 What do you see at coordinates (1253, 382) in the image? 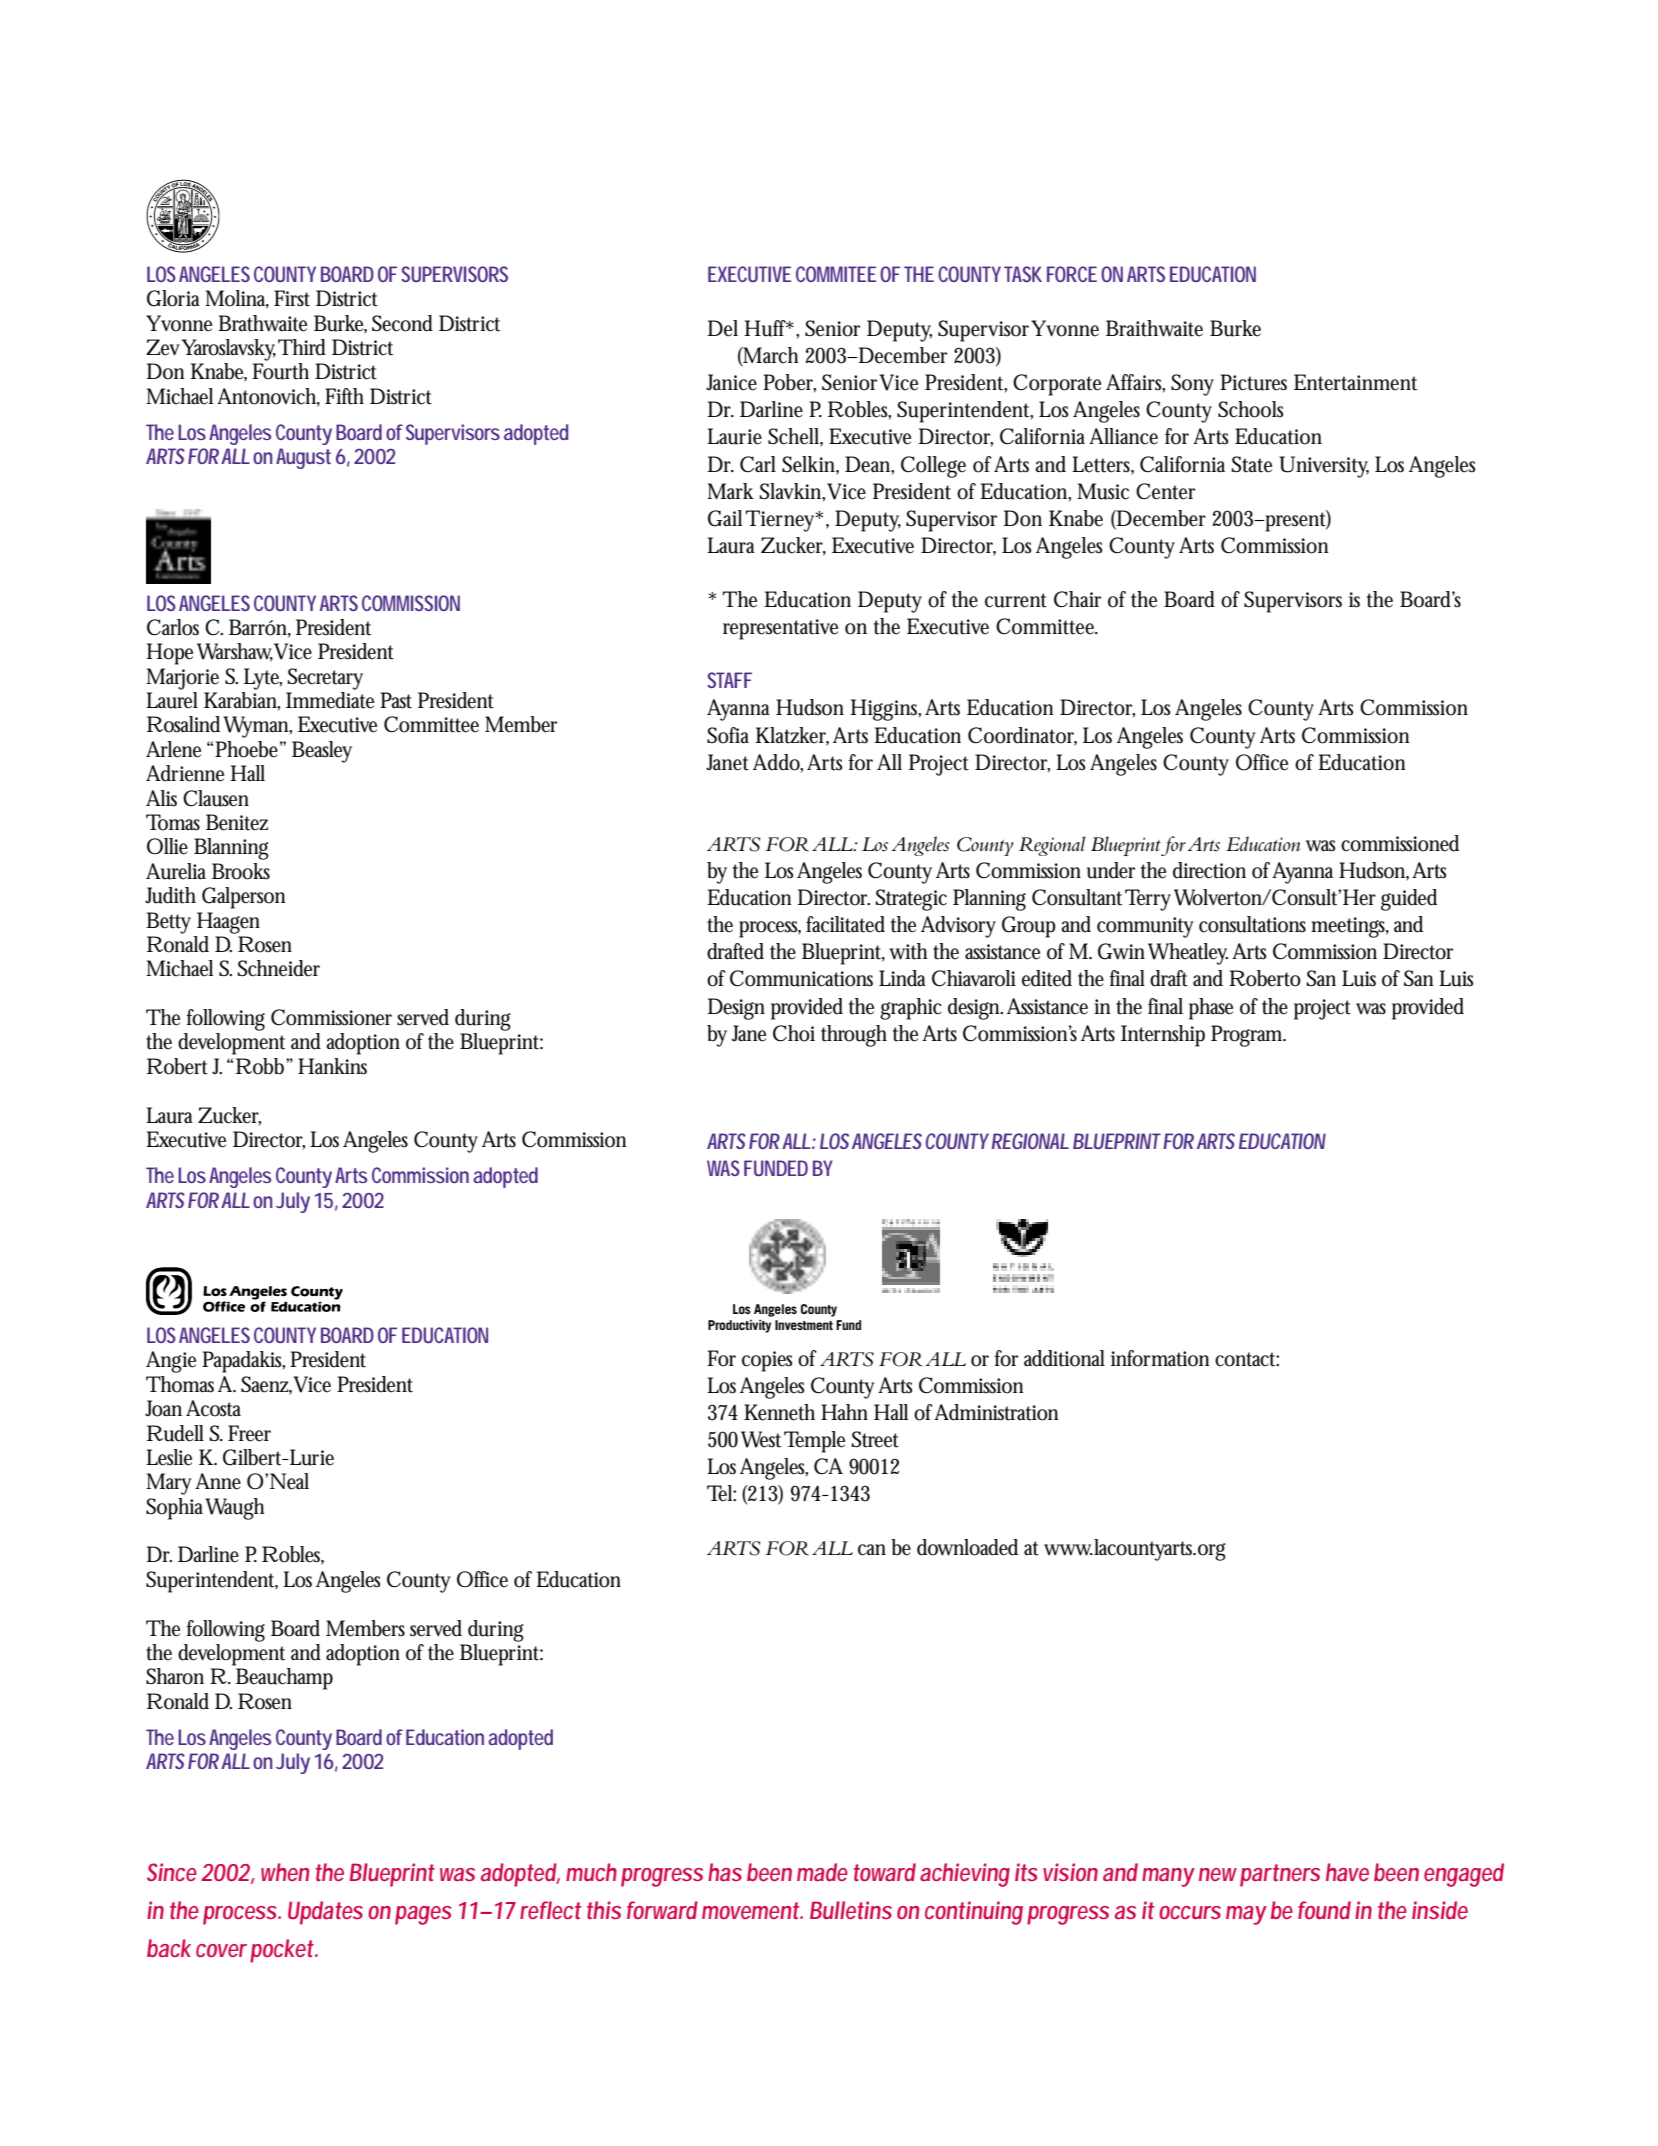
I see `Pictures` at bounding box center [1253, 382].
